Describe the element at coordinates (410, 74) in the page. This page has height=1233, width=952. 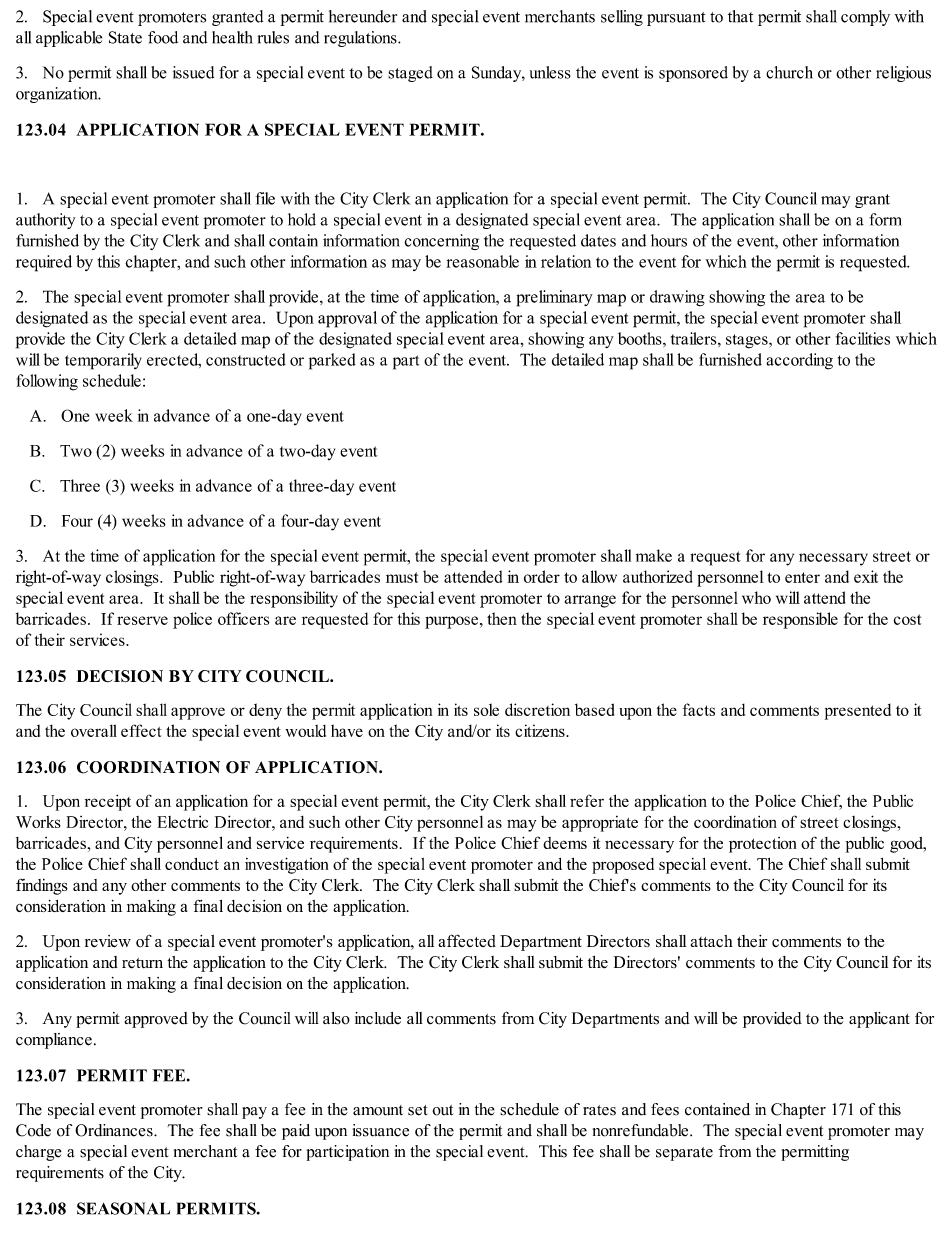
I see `staged` at that location.
